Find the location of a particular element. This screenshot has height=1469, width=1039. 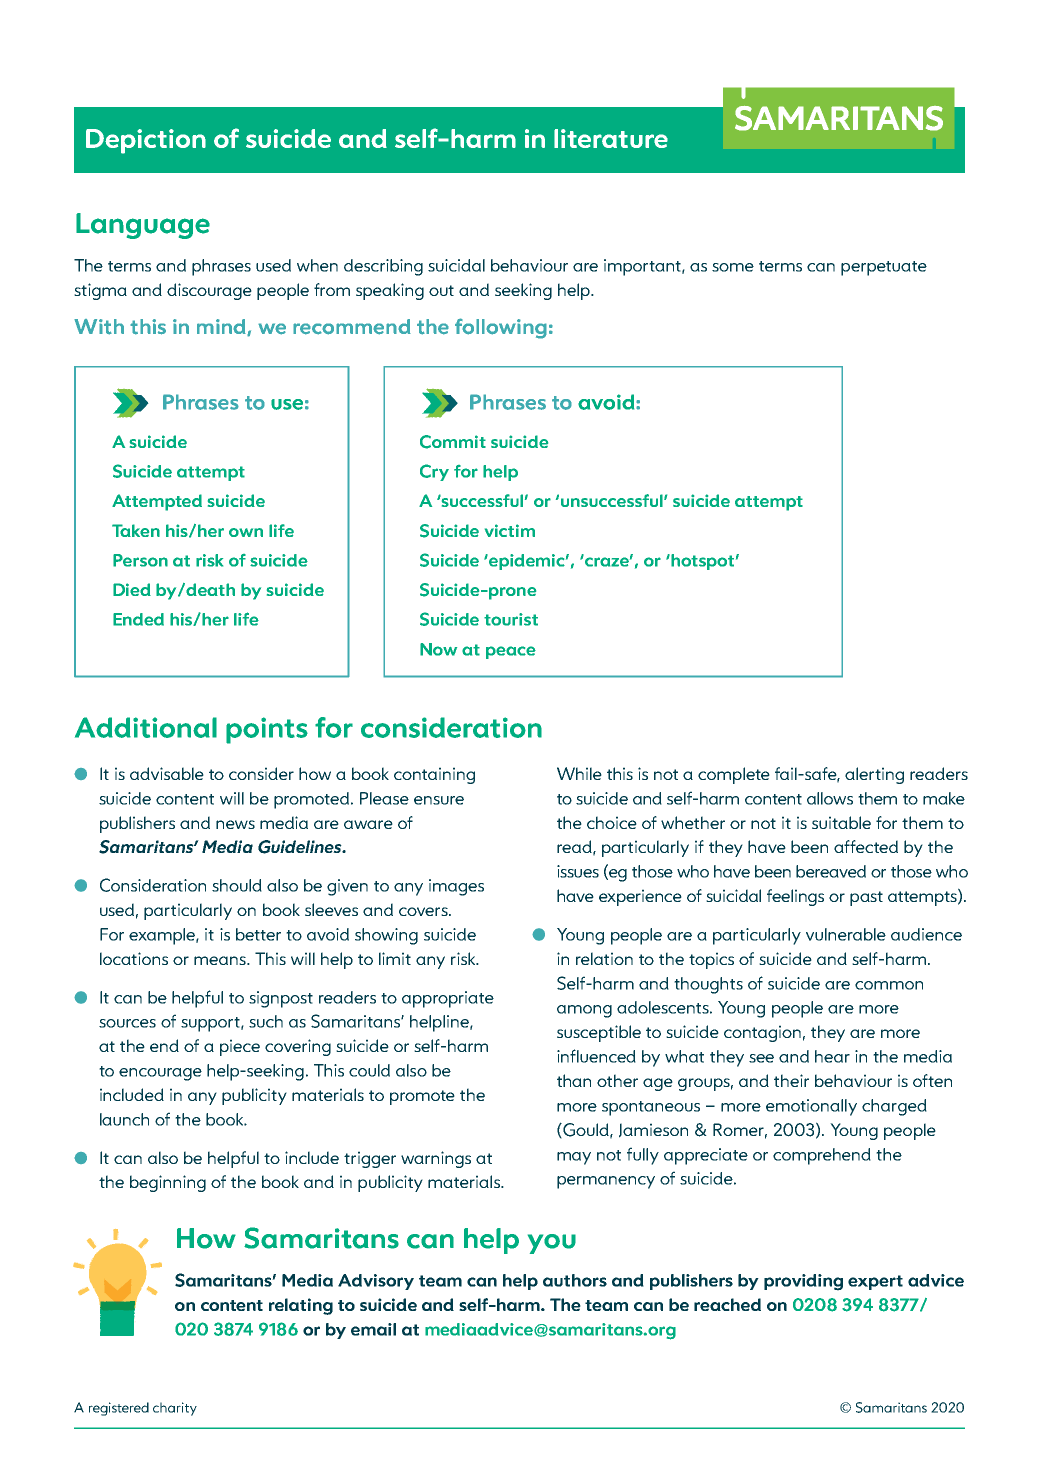

issues is located at coordinates (578, 871).
